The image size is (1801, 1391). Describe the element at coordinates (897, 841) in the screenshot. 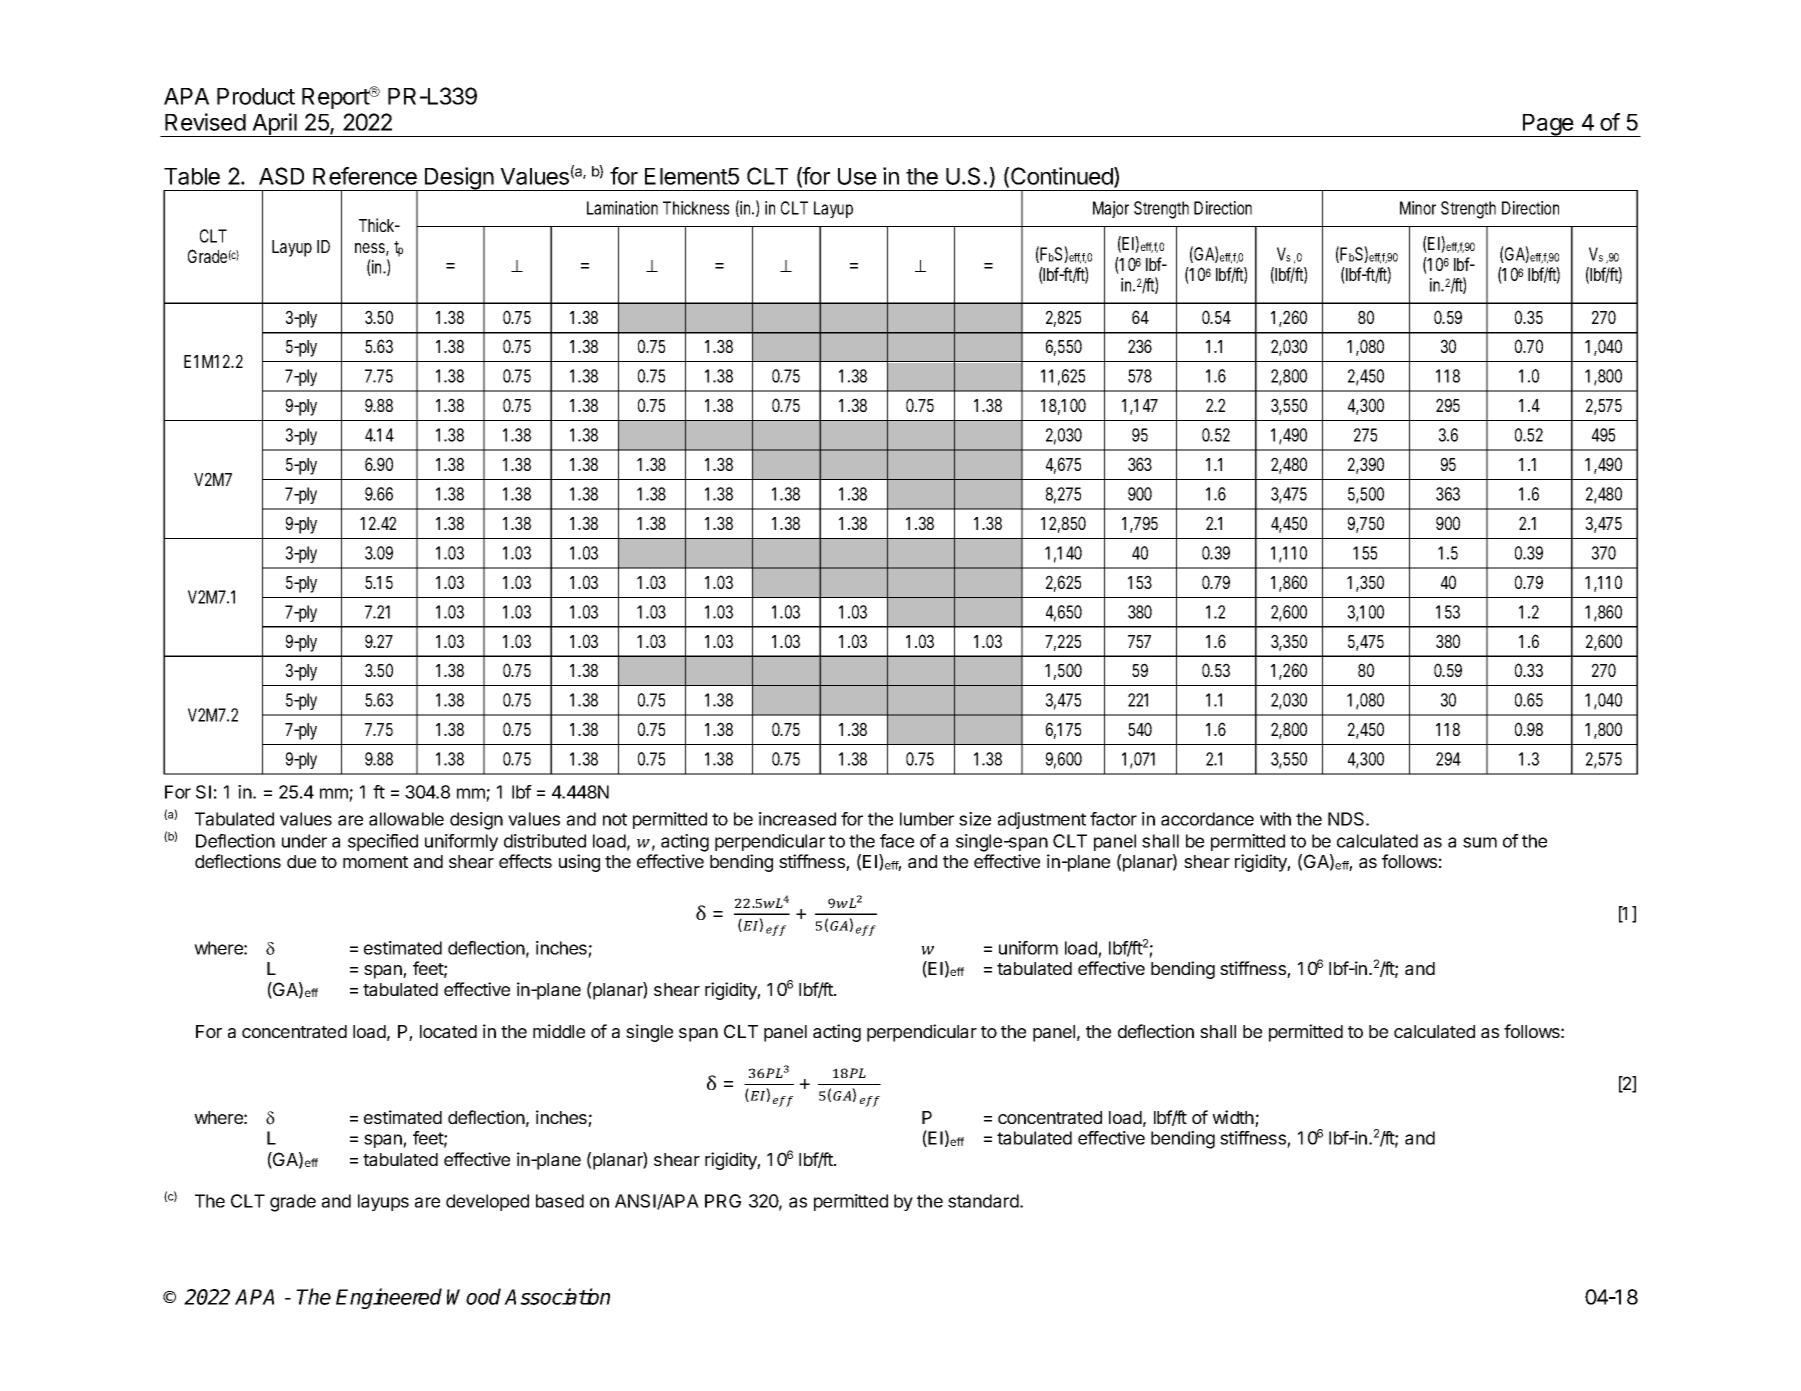

I see `face` at that location.
